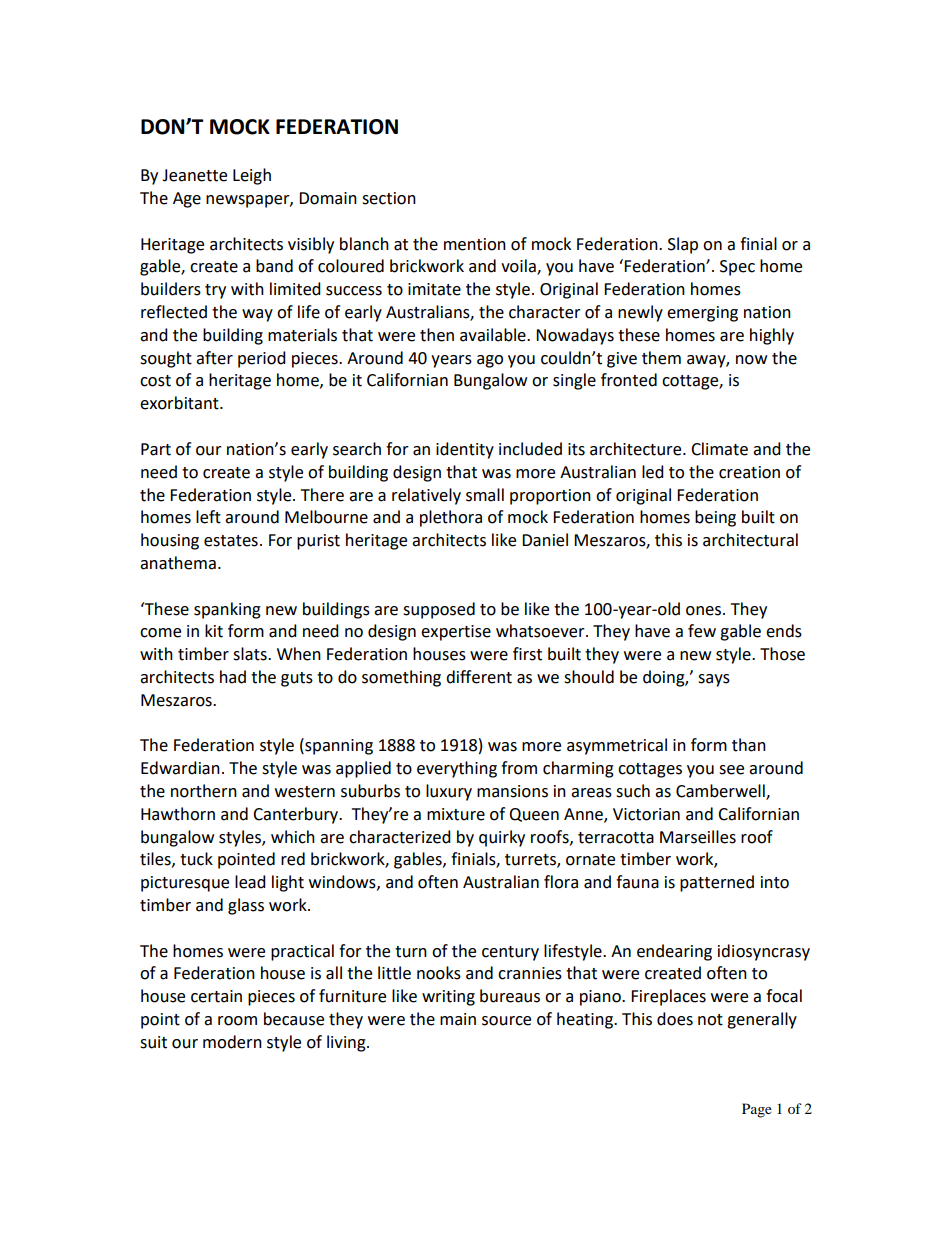 Image resolution: width=952 pixels, height=1233 pixels. I want to click on Slap, so click(683, 245).
